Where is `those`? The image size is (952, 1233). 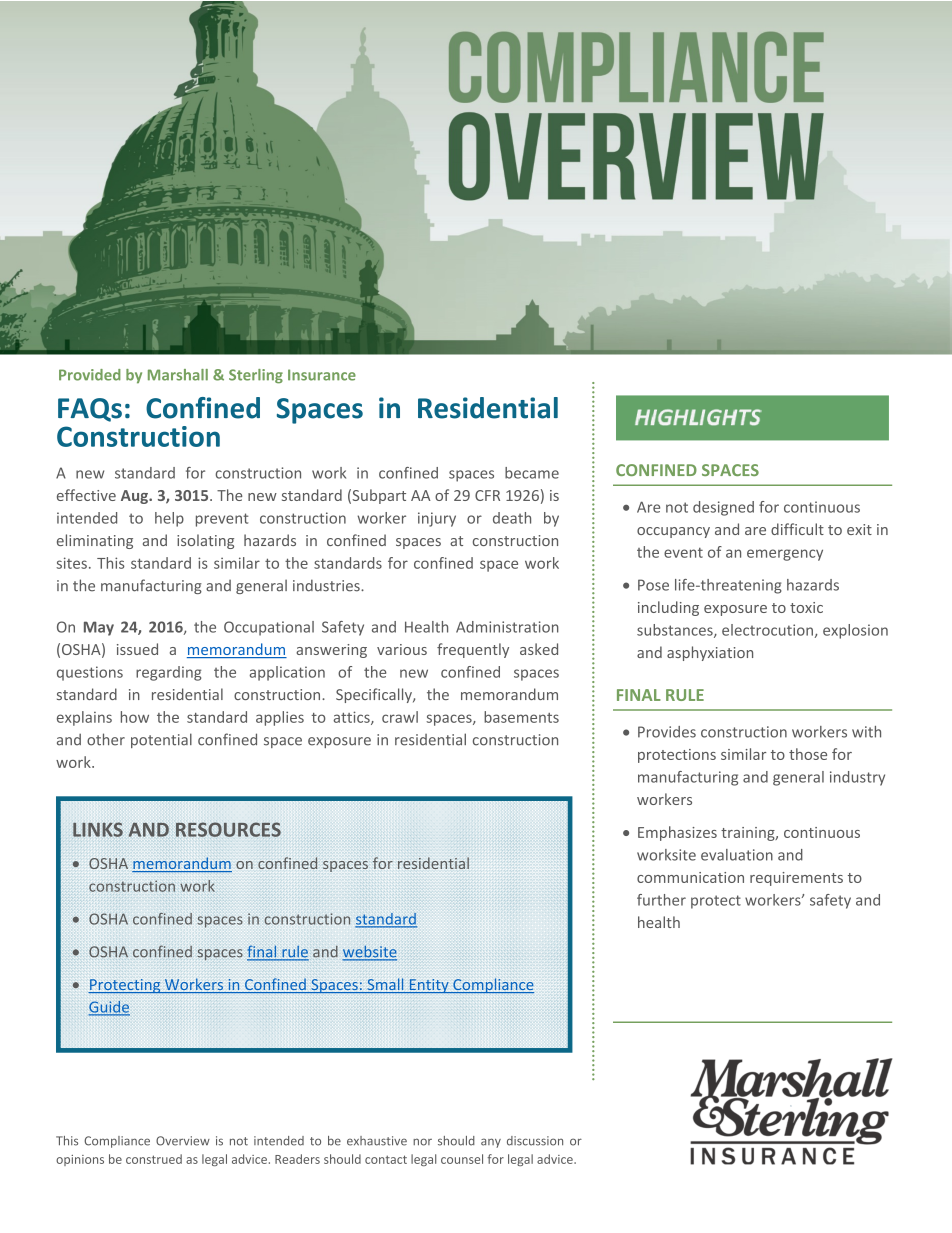 those is located at coordinates (808, 754).
